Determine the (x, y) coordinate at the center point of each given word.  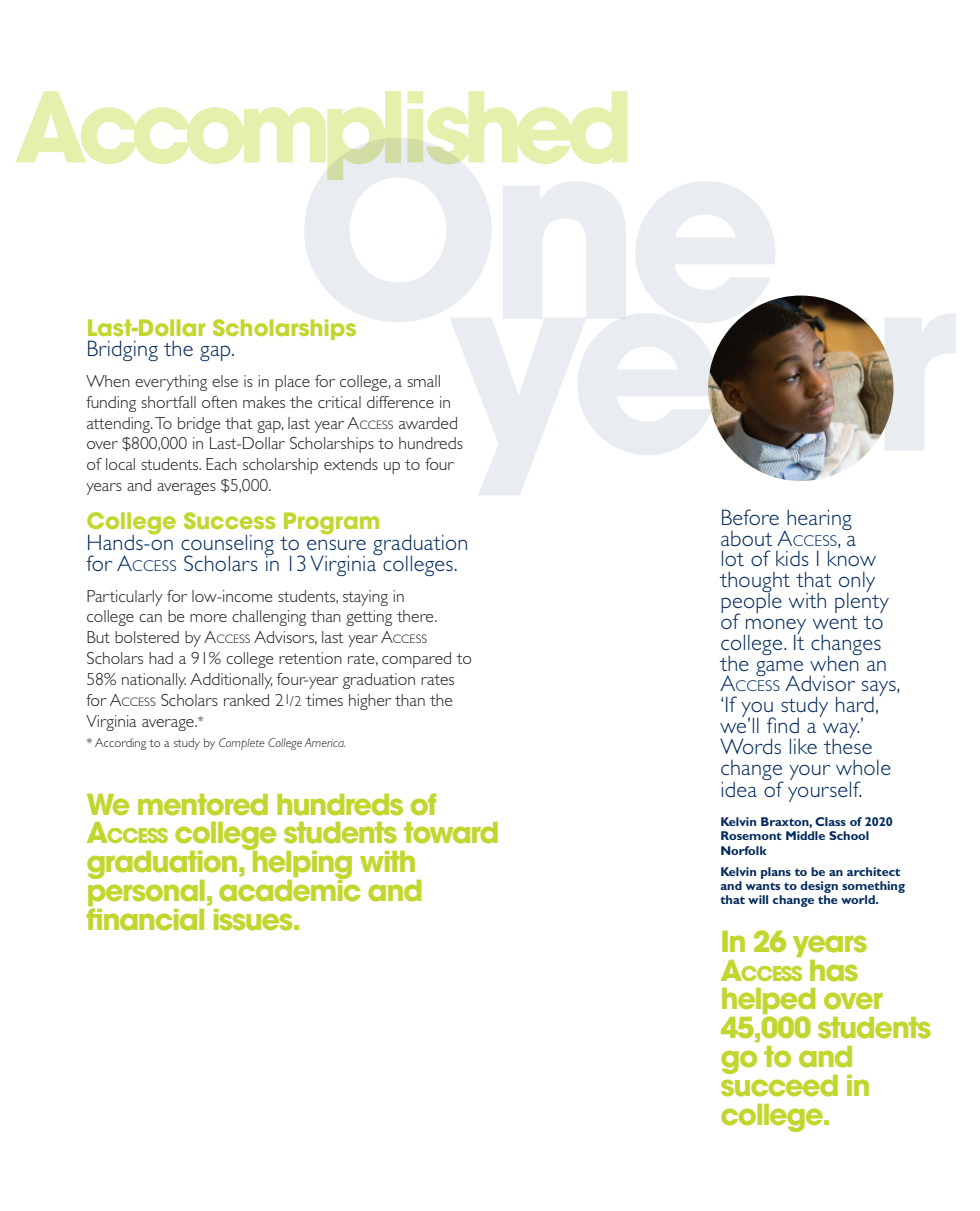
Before (750, 517)
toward (451, 833)
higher (370, 702)
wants (762, 886)
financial (145, 919)
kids (792, 558)
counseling (227, 546)
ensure (336, 544)
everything (171, 383)
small (423, 381)
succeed (779, 1084)
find (783, 725)
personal (146, 893)
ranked (246, 700)
